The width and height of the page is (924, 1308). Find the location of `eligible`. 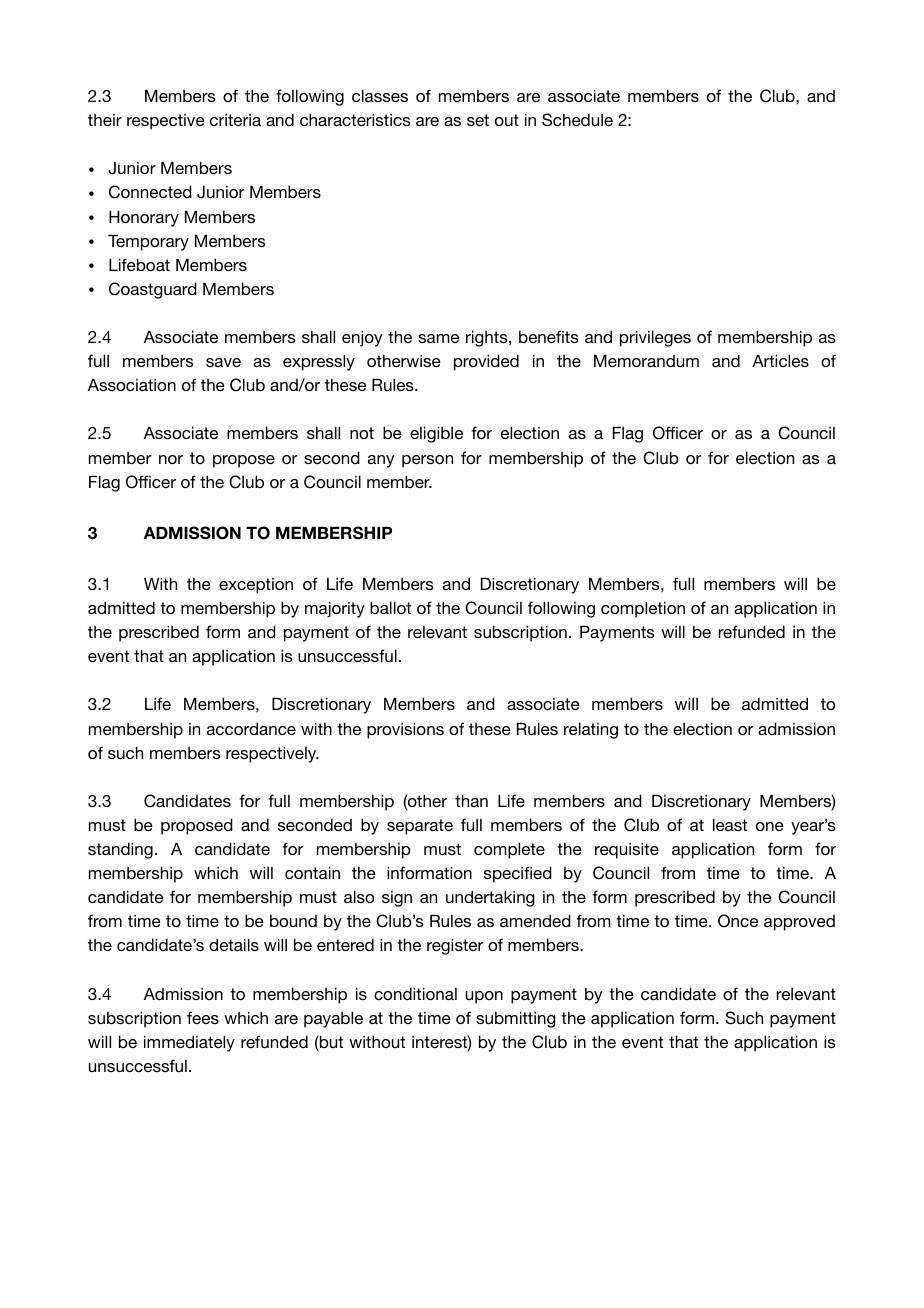

eligible is located at coordinates (436, 434).
